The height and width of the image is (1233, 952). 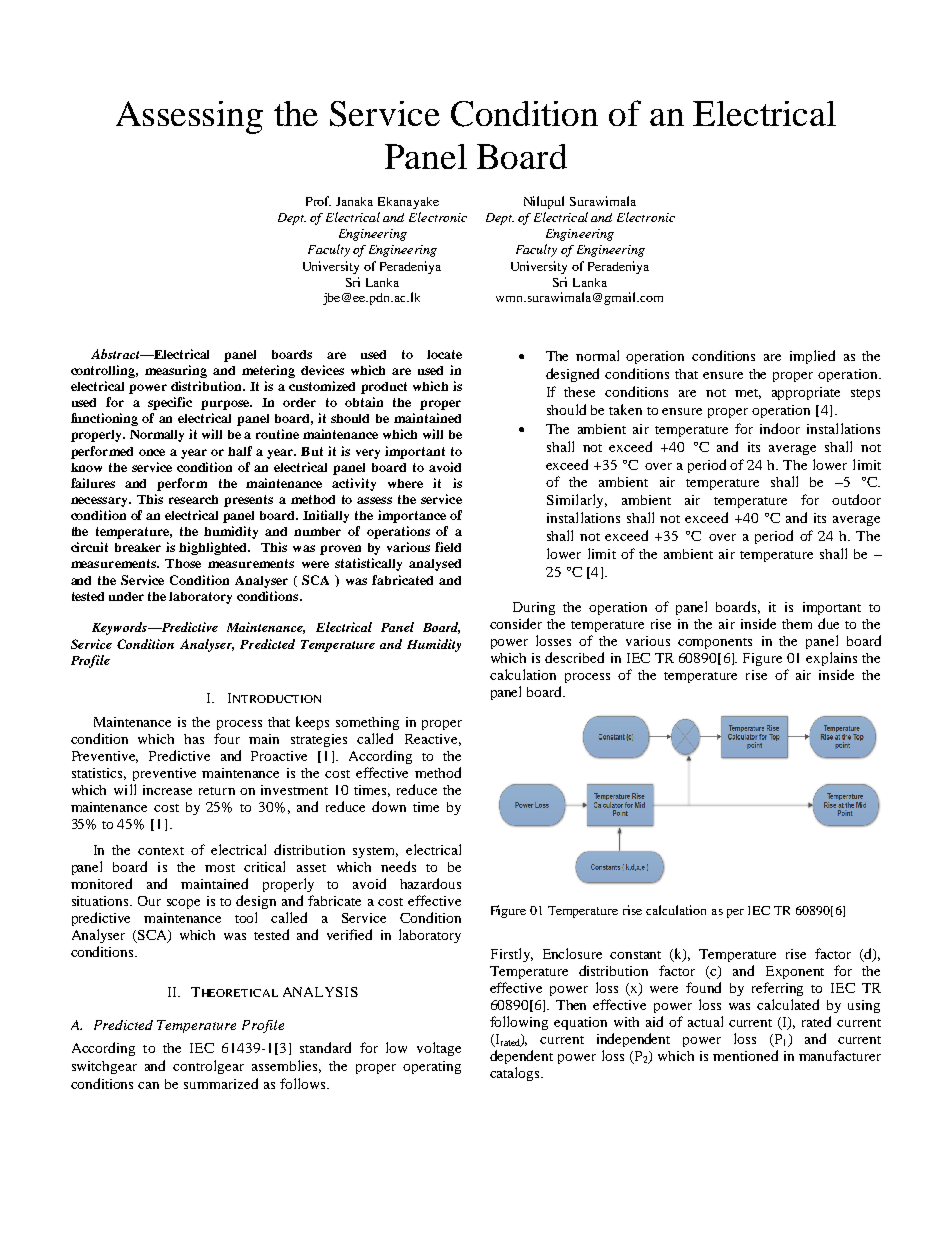 What do you see at coordinates (432, 1067) in the image?
I see `operating` at bounding box center [432, 1067].
